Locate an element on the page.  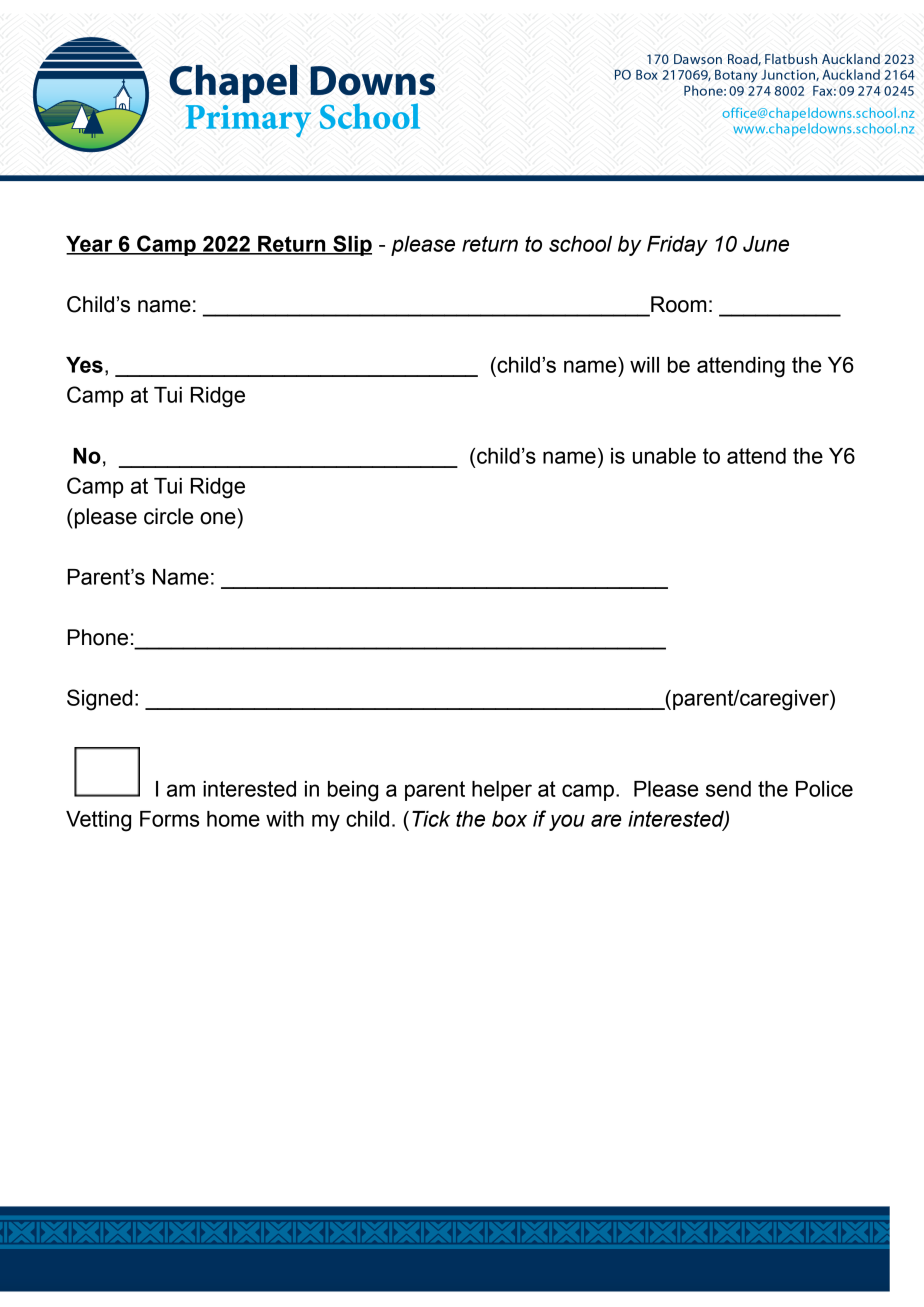
Year is located at coordinates (90, 245).
